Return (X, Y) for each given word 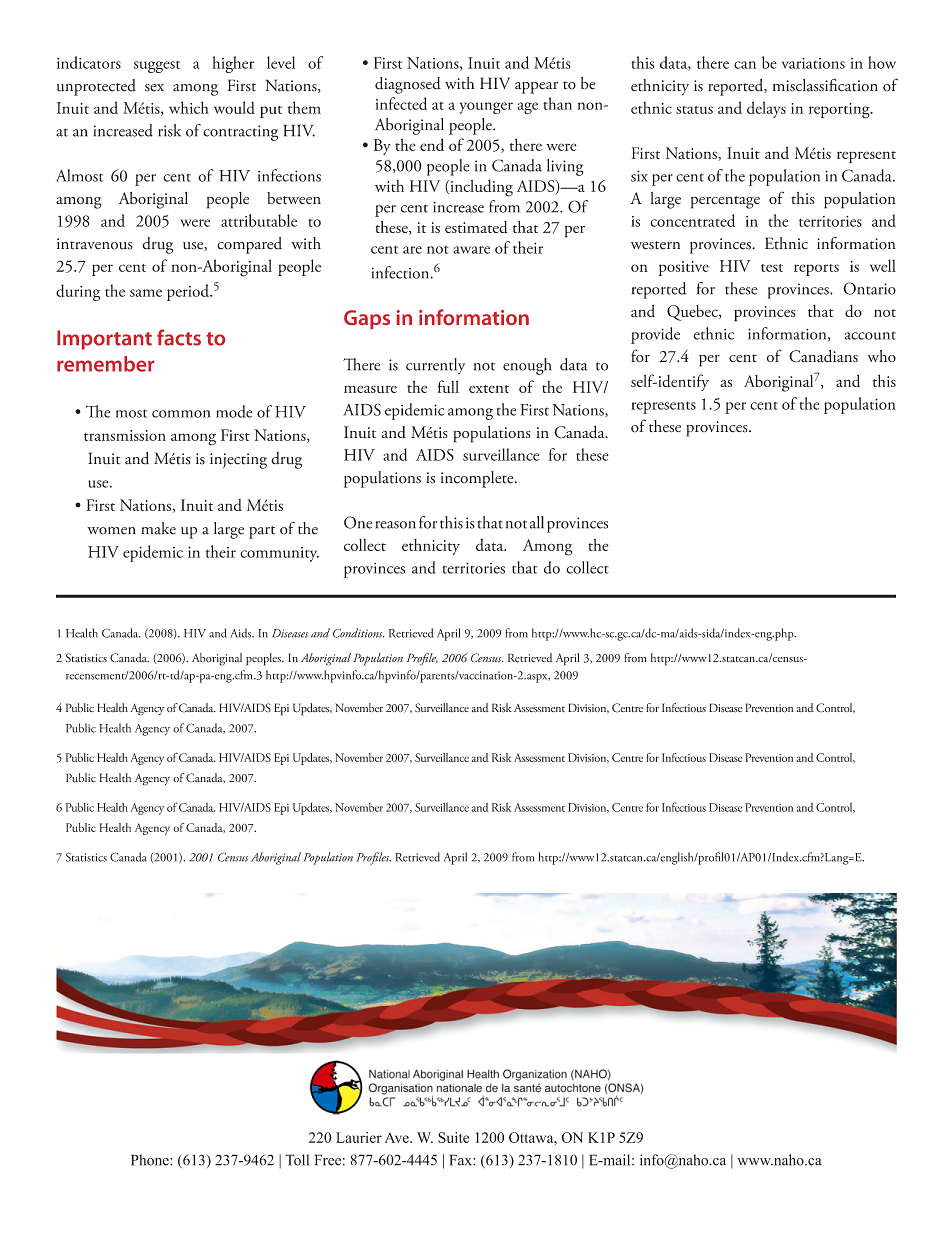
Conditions (358, 633)
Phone (151, 1160)
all (537, 522)
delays (766, 109)
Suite (453, 1137)
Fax (461, 1160)
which (189, 107)
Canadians (823, 356)
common (181, 414)
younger (486, 108)
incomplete (478, 479)
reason (395, 525)
